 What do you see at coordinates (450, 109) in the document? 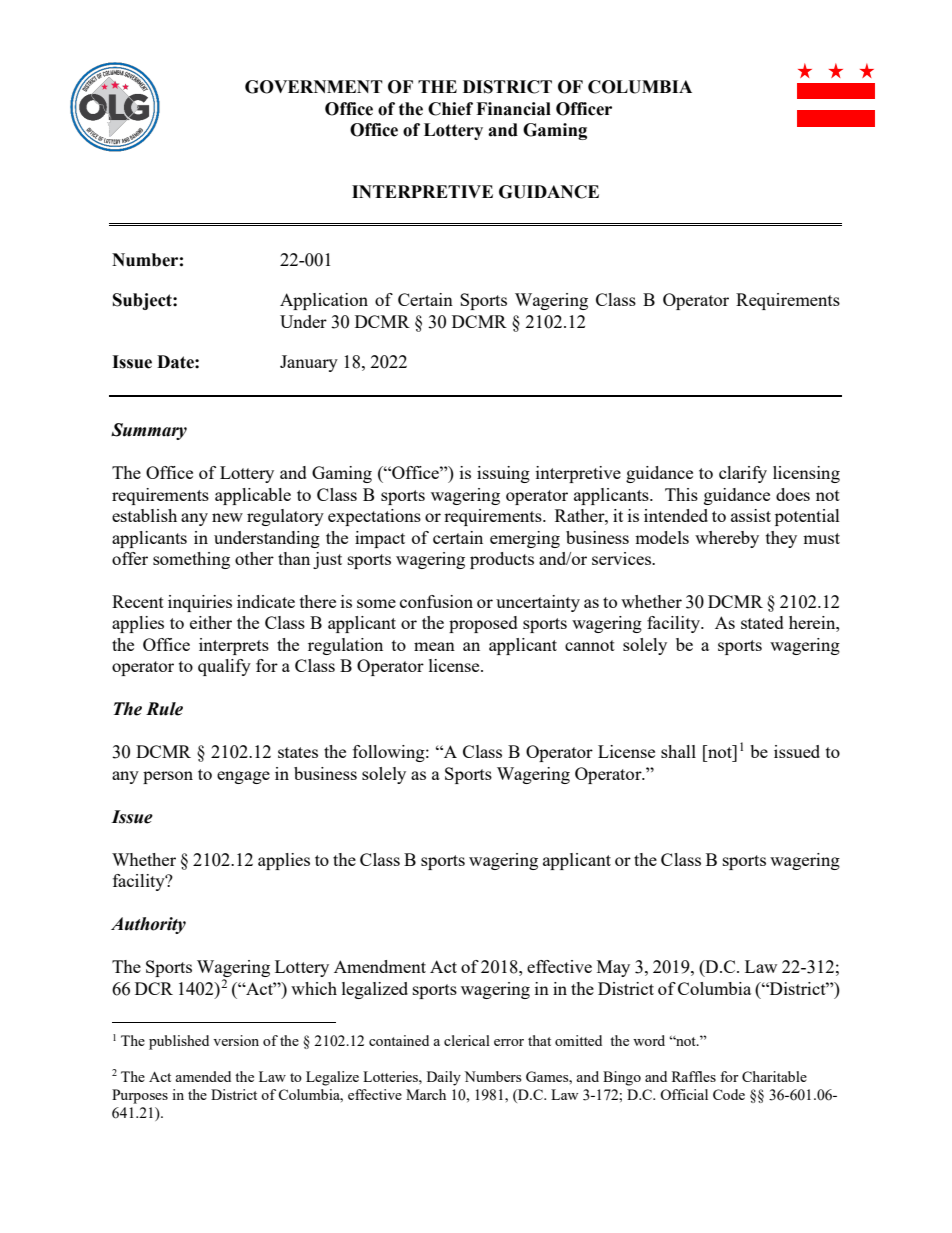
I see `Chief` at bounding box center [450, 109].
